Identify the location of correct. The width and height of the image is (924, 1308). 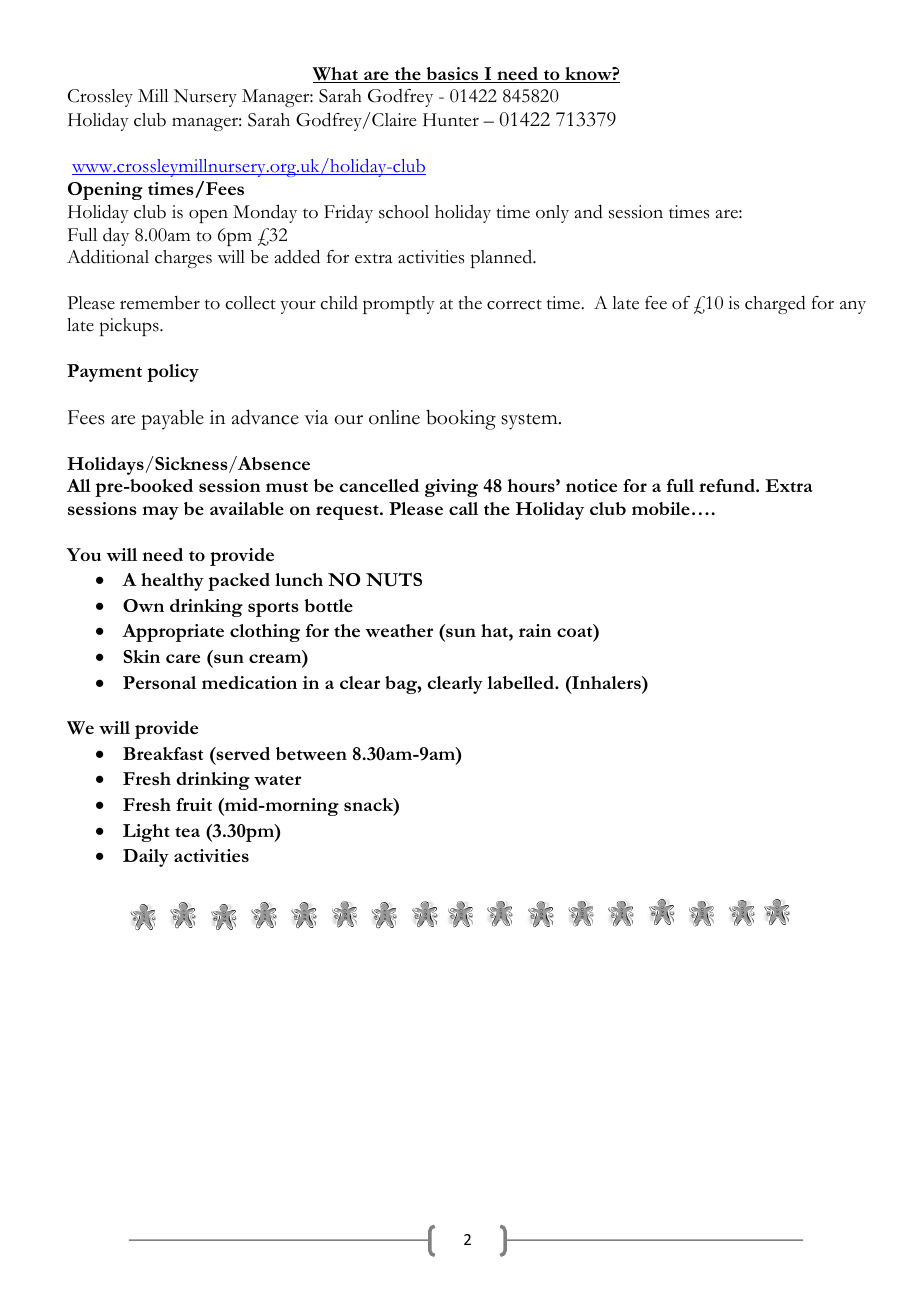
(514, 304).
